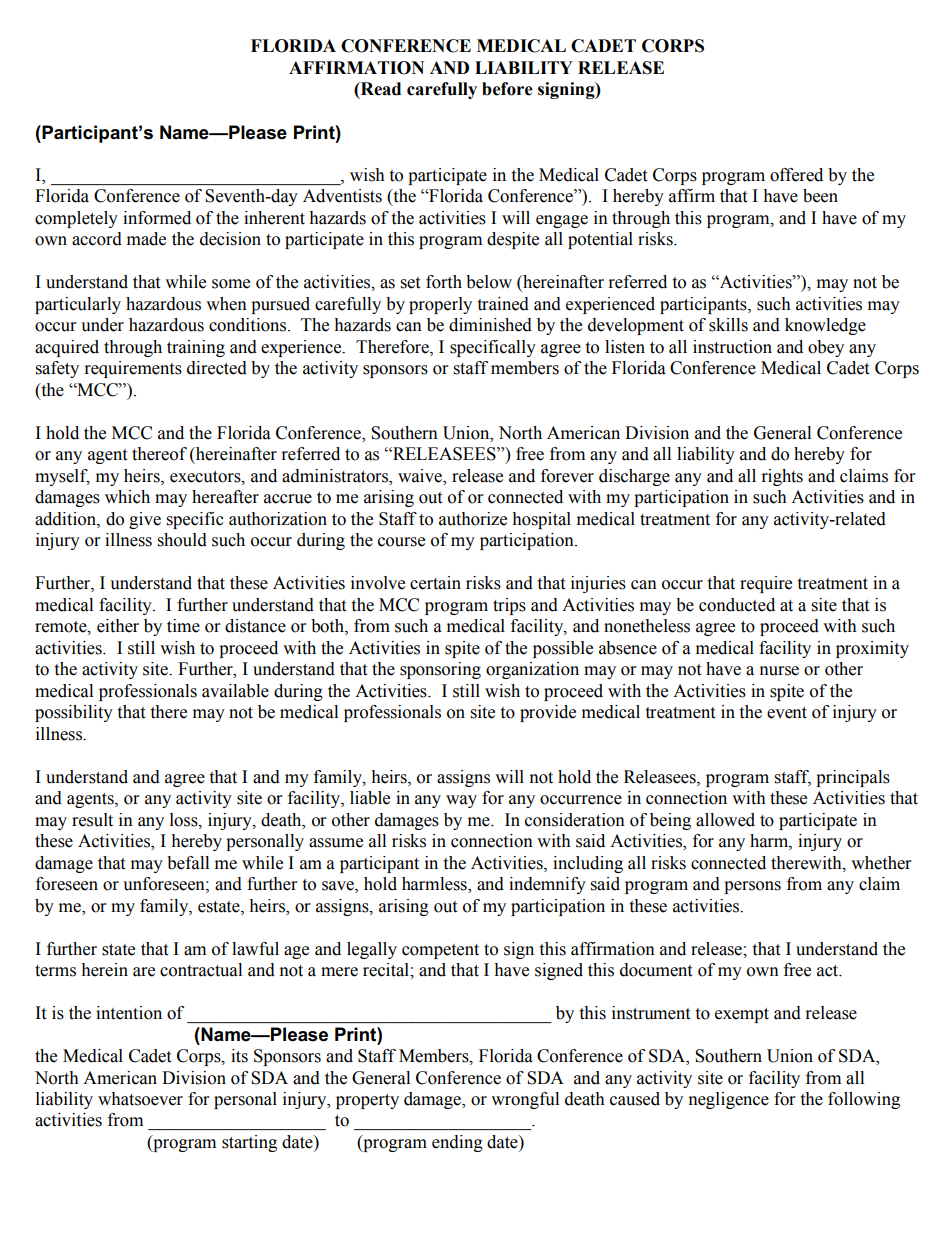  Describe the element at coordinates (157, 218) in the document. I see `informed` at that location.
